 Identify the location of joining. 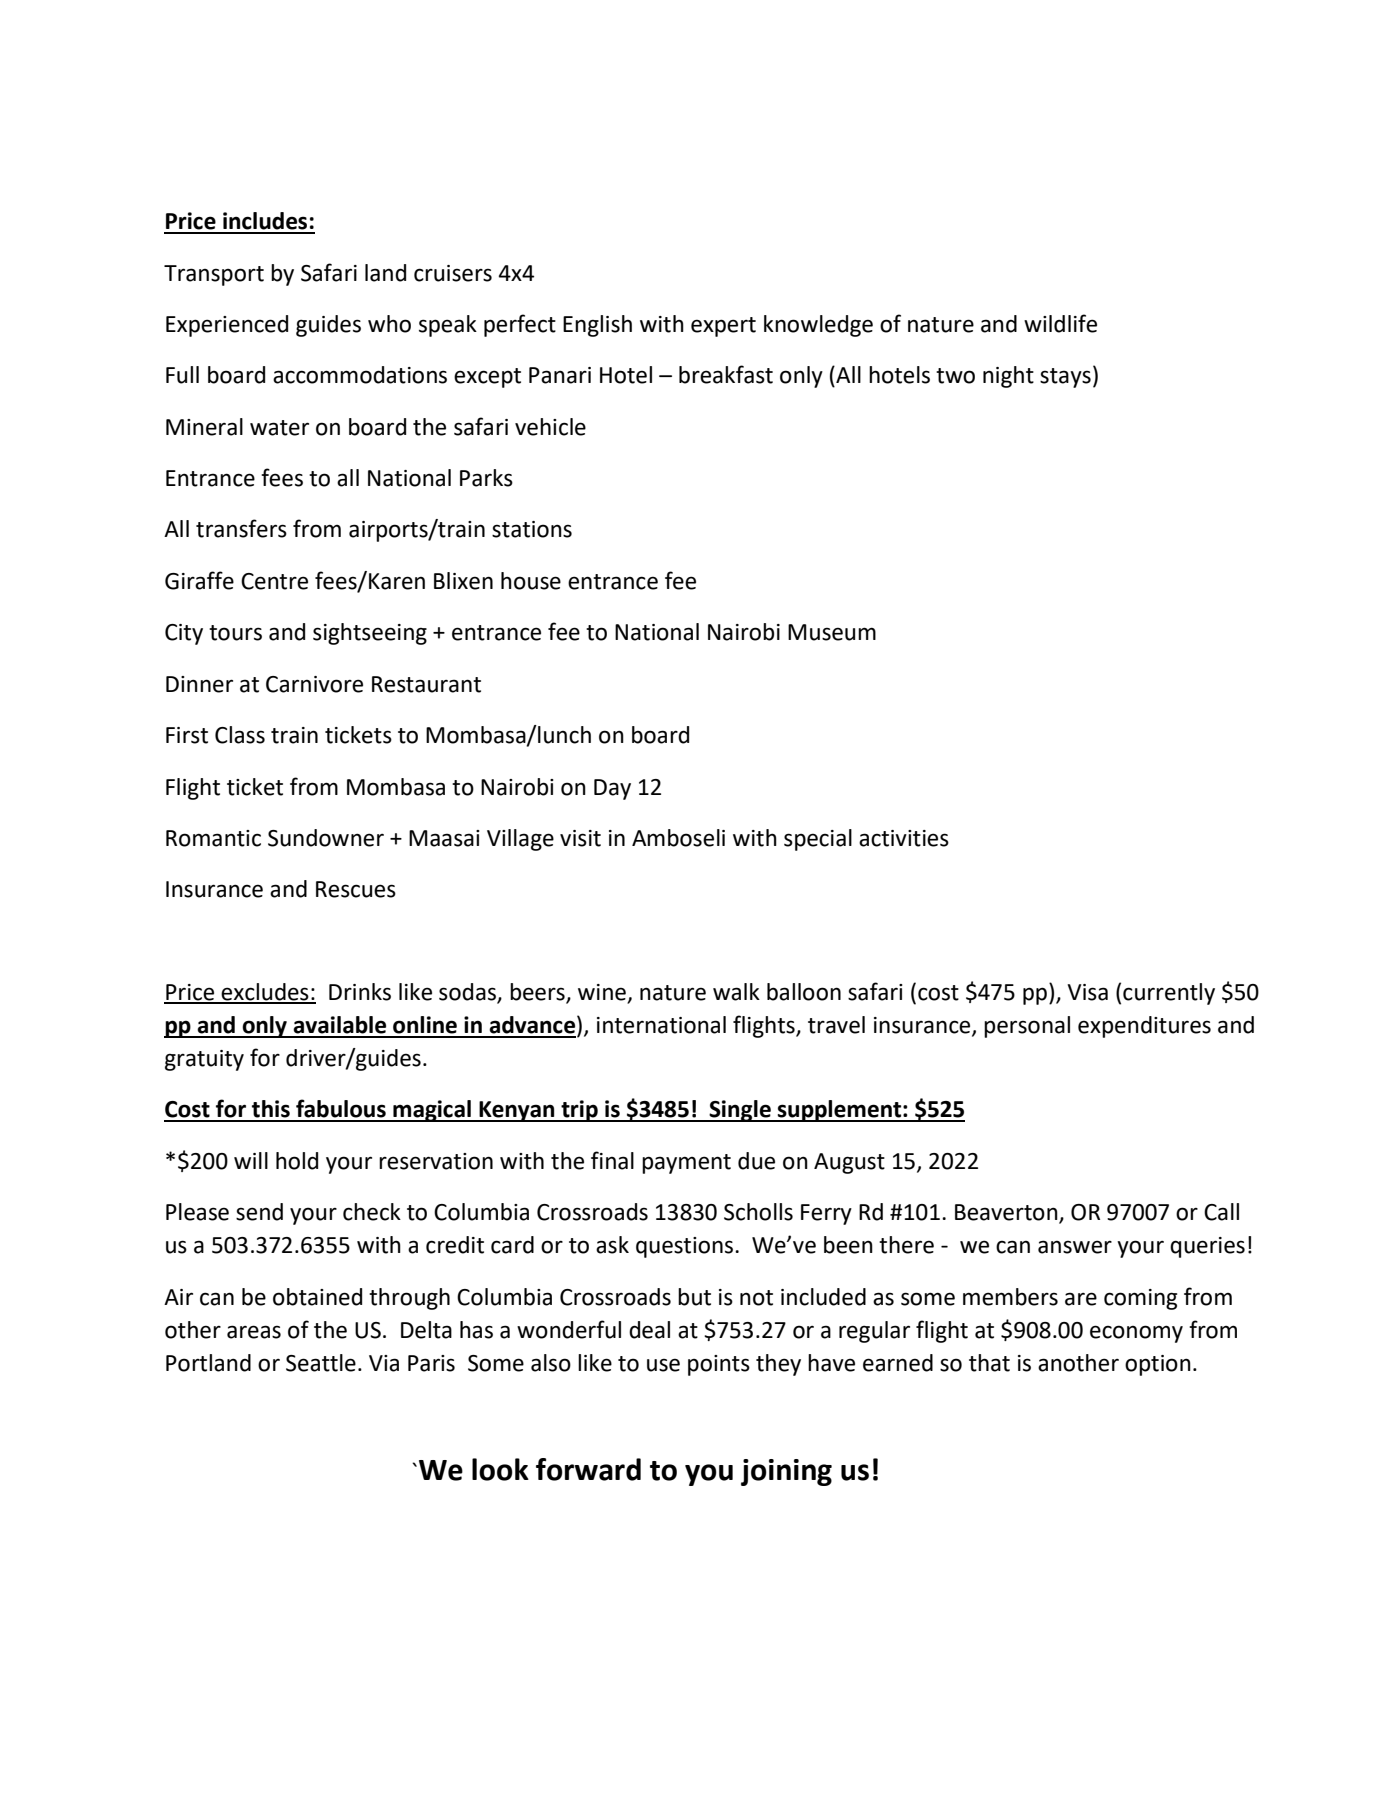
(786, 1472).
